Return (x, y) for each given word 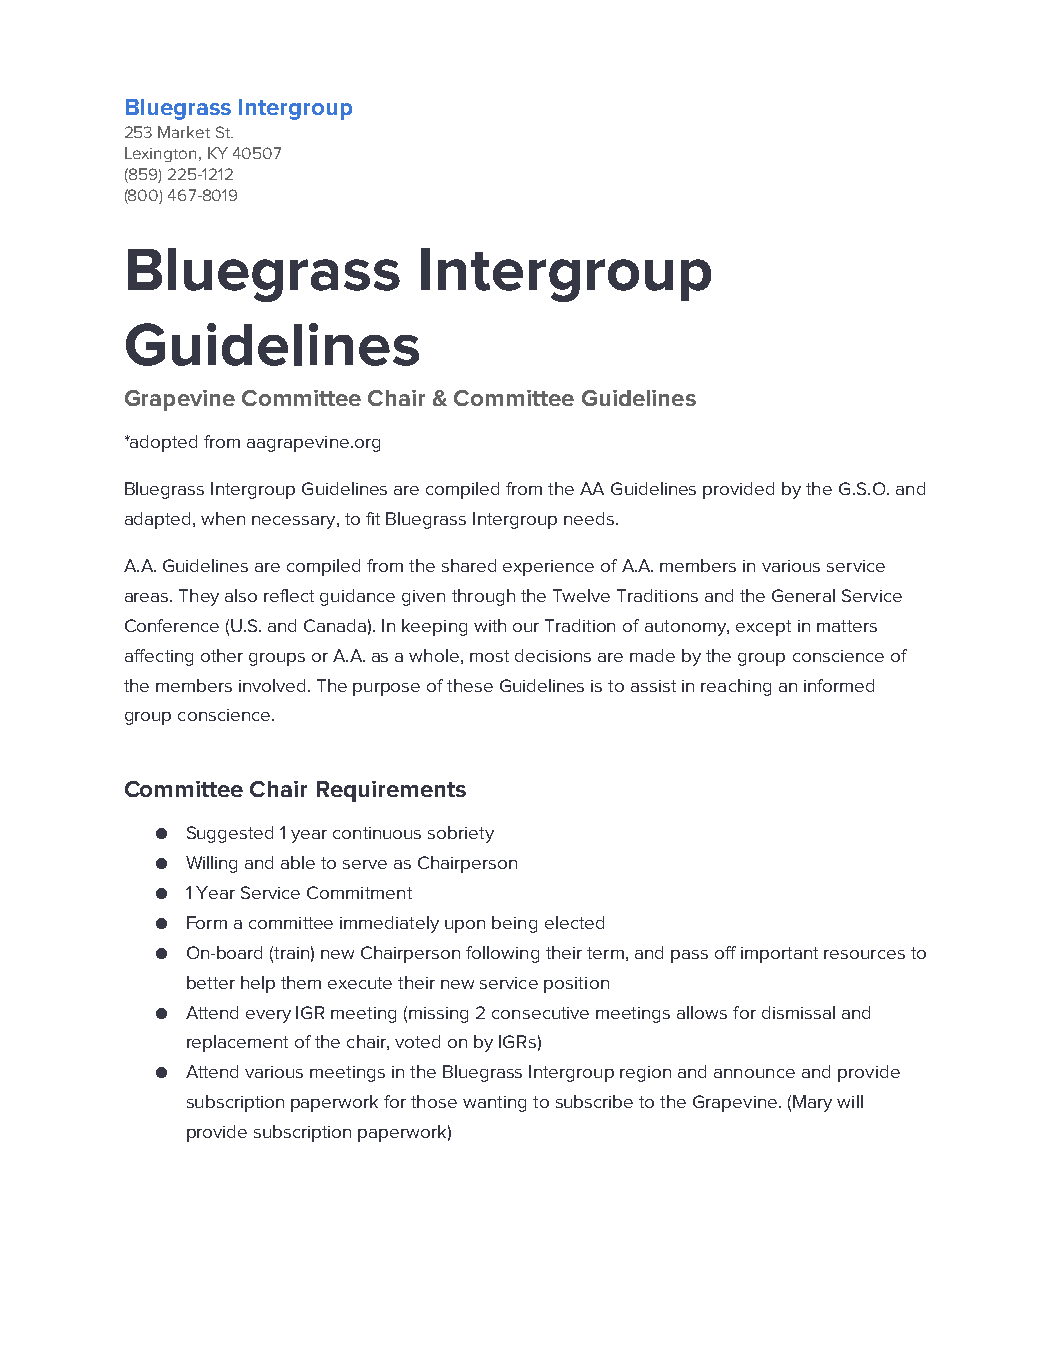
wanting (494, 1104)
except (763, 628)
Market (184, 132)
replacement (237, 1043)
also (241, 595)
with (490, 625)
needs (590, 518)
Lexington (160, 154)
